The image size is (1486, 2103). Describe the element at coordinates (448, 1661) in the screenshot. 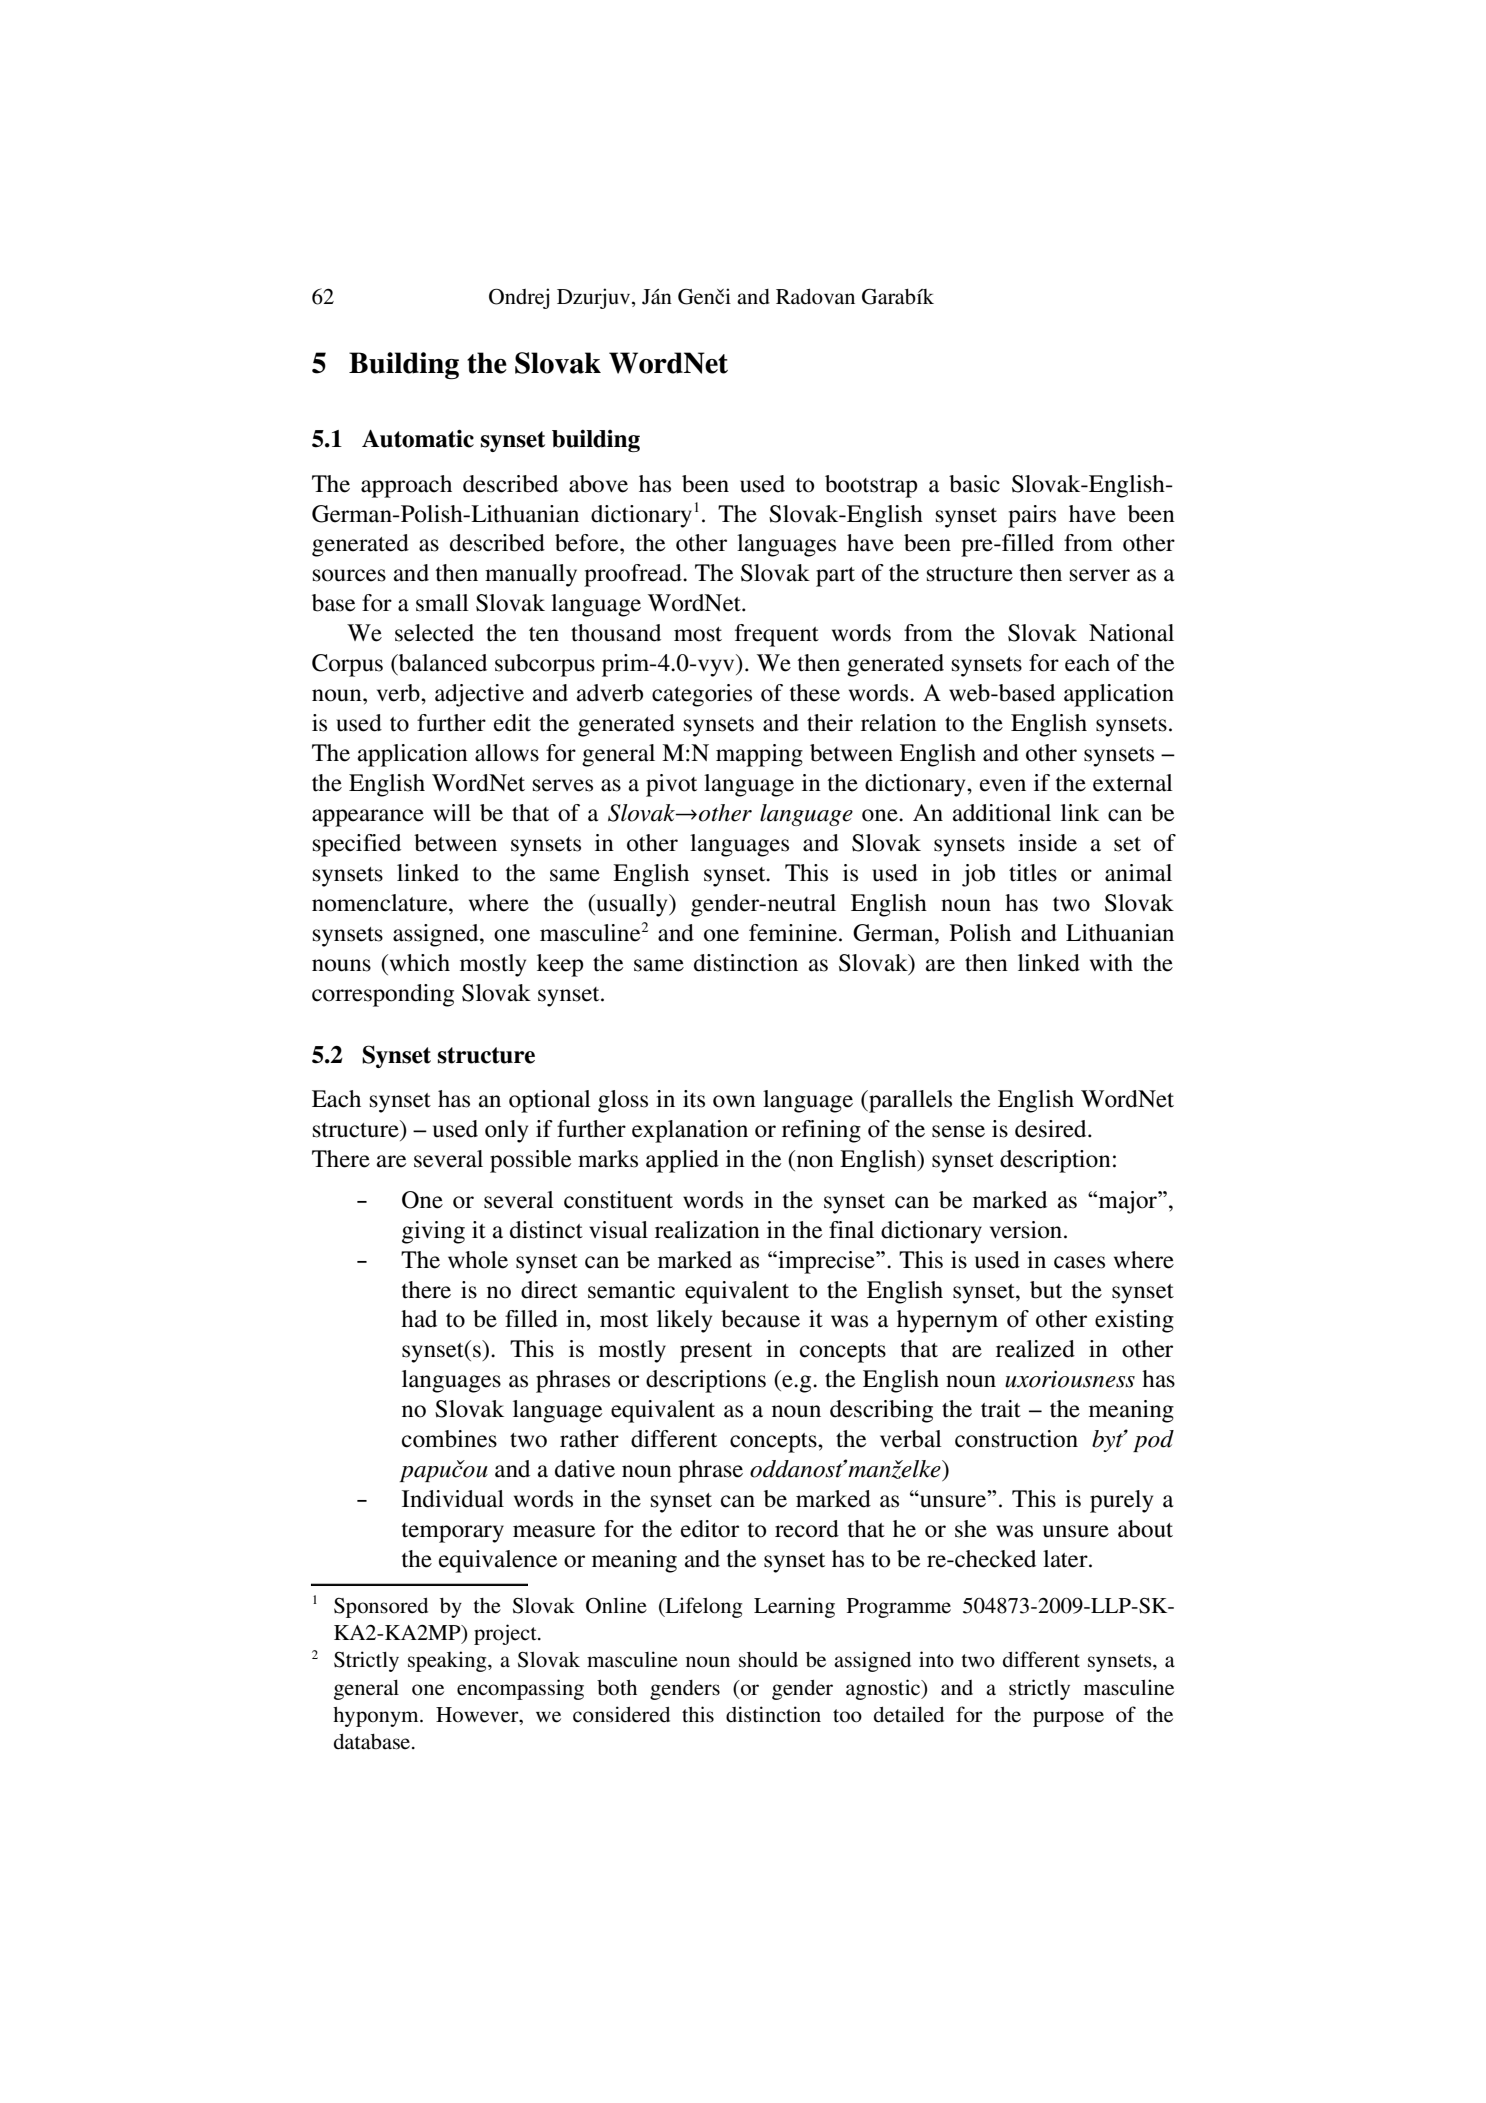

I see `speaking` at that location.
